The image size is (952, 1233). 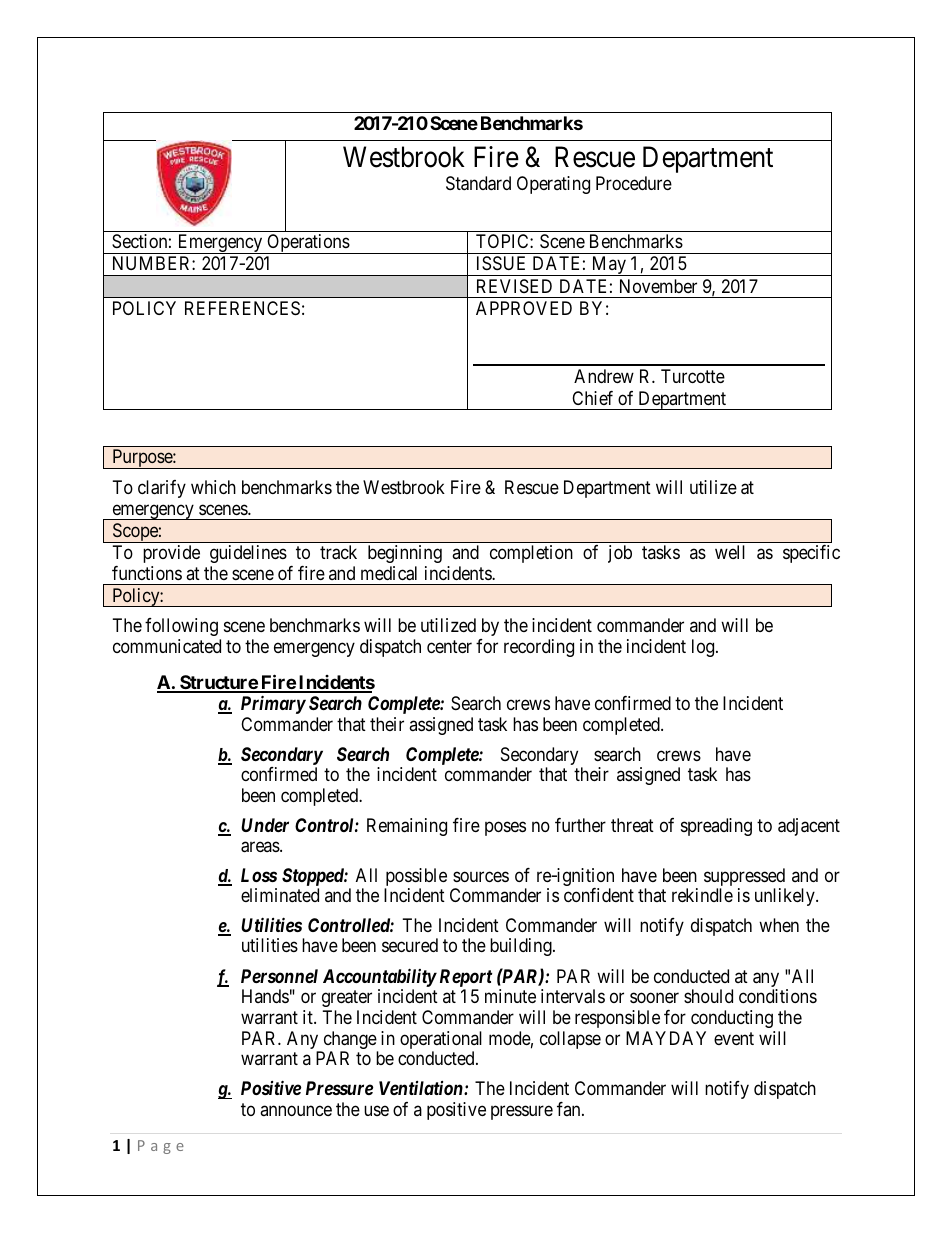 What do you see at coordinates (213, 487) in the image?
I see `which` at bounding box center [213, 487].
